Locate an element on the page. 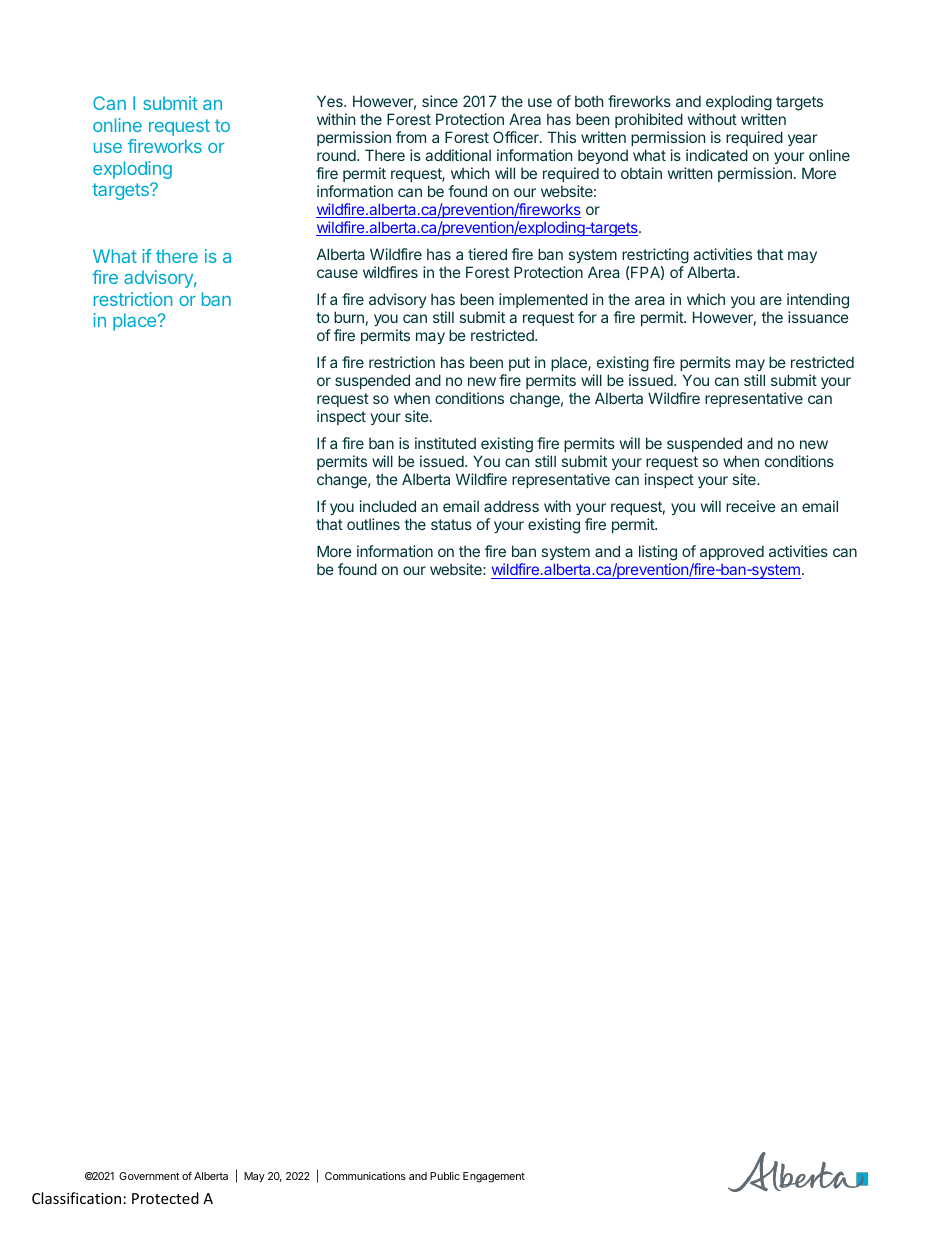 This document has width=952, height=1233. Yes is located at coordinates (331, 101).
